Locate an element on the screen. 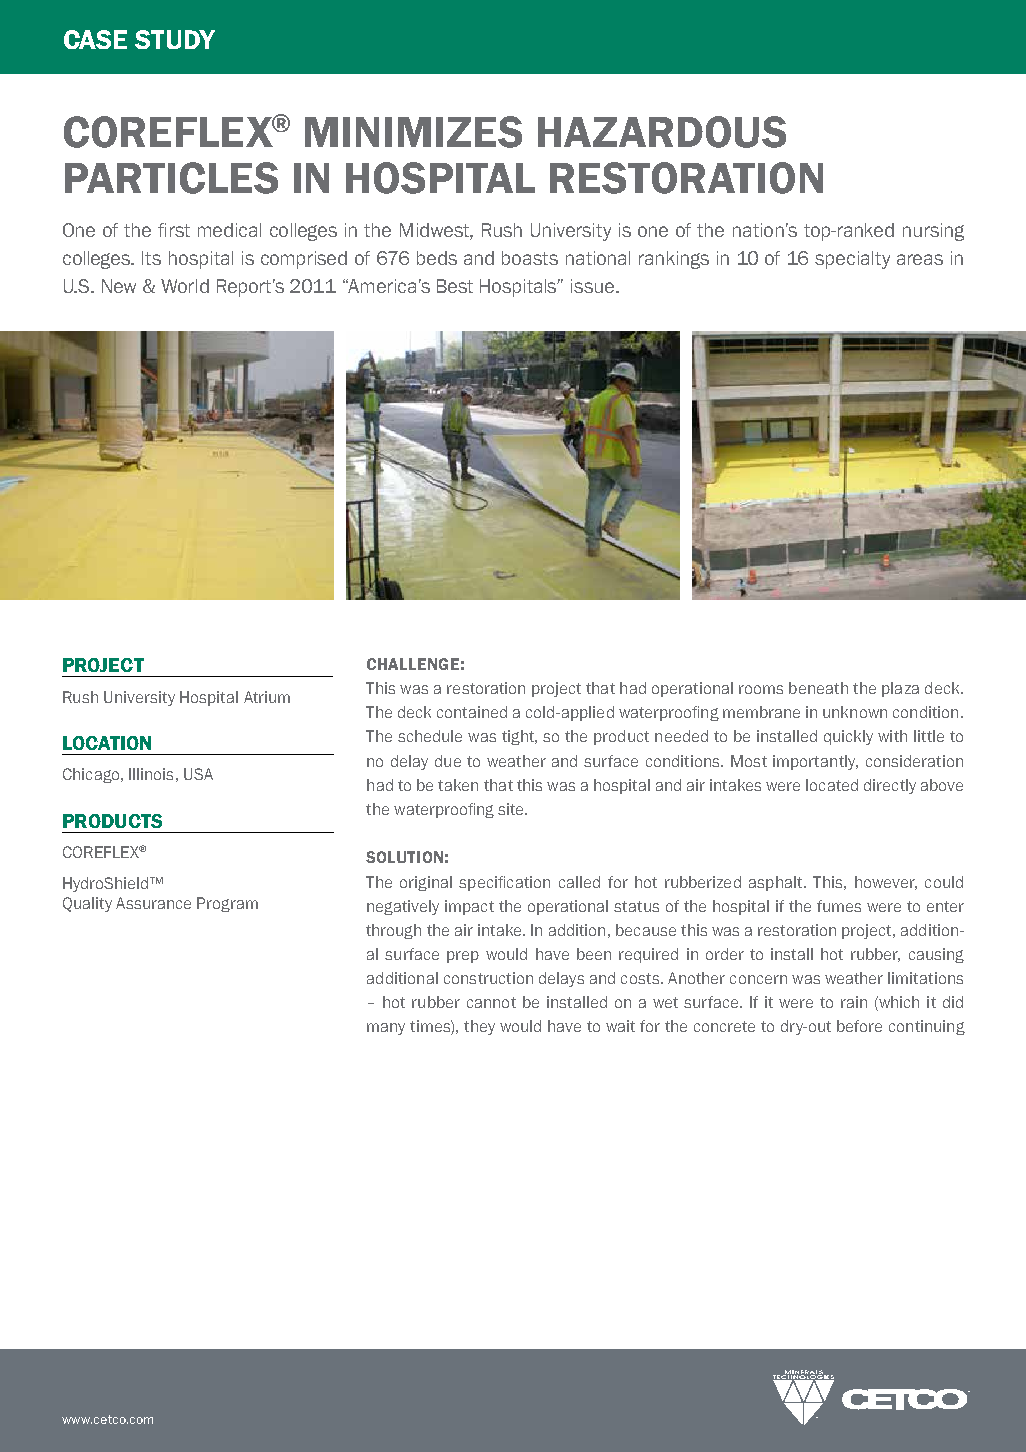 The image size is (1026, 1452). HAZARDOUS is located at coordinates (662, 132).
